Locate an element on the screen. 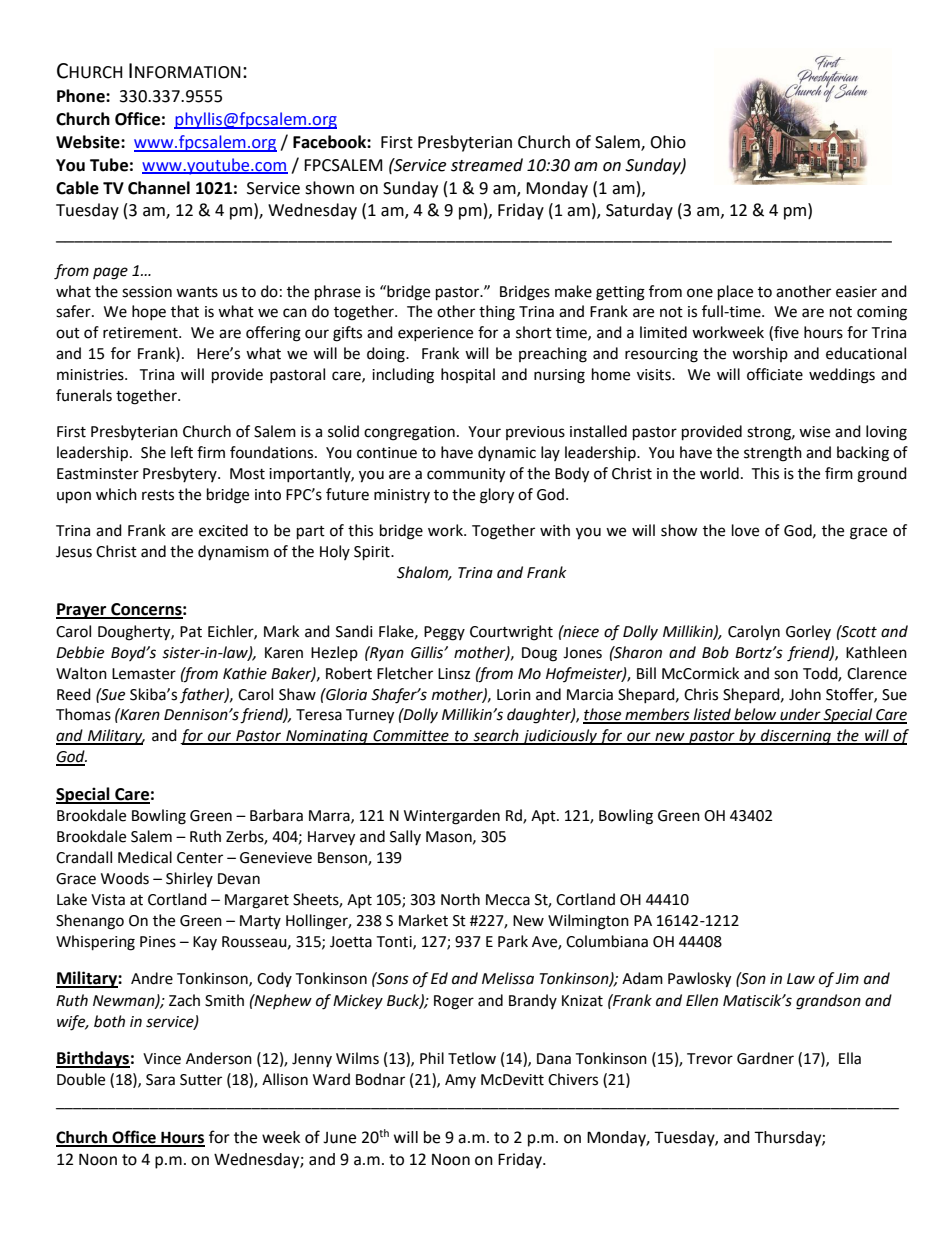 This screenshot has height=1233, width=952. dynamic is located at coordinates (507, 453).
